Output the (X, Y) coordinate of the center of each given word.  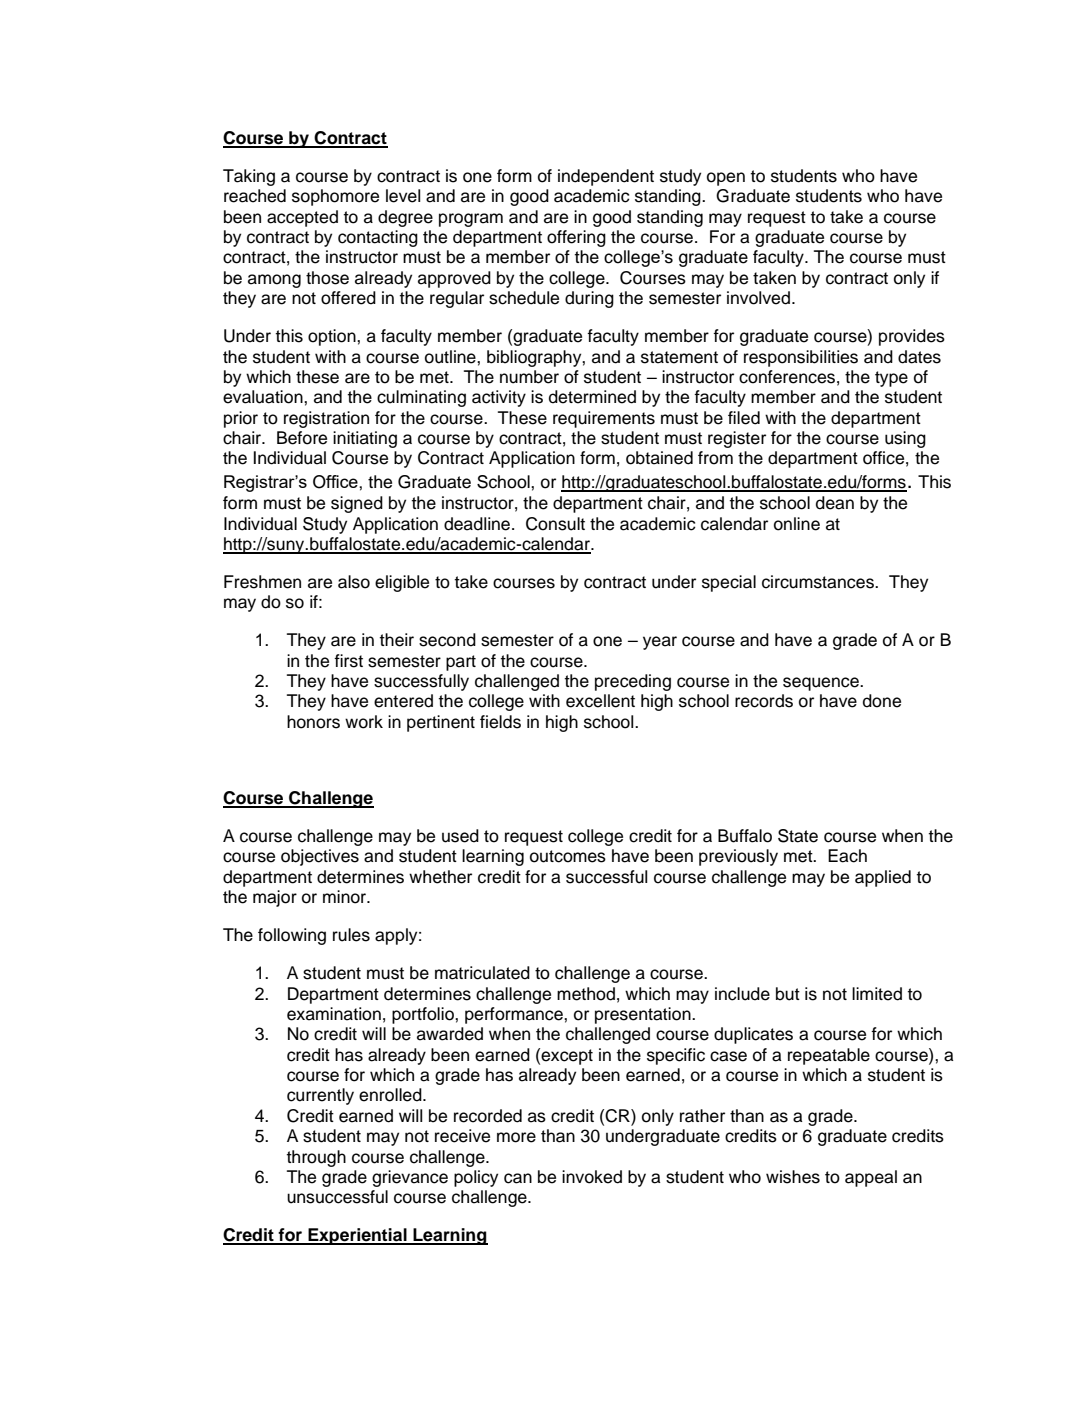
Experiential (357, 1236)
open (726, 179)
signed (357, 504)
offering (576, 238)
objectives (320, 857)
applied (883, 878)
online (797, 524)
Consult (555, 524)
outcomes (568, 856)
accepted (302, 218)
